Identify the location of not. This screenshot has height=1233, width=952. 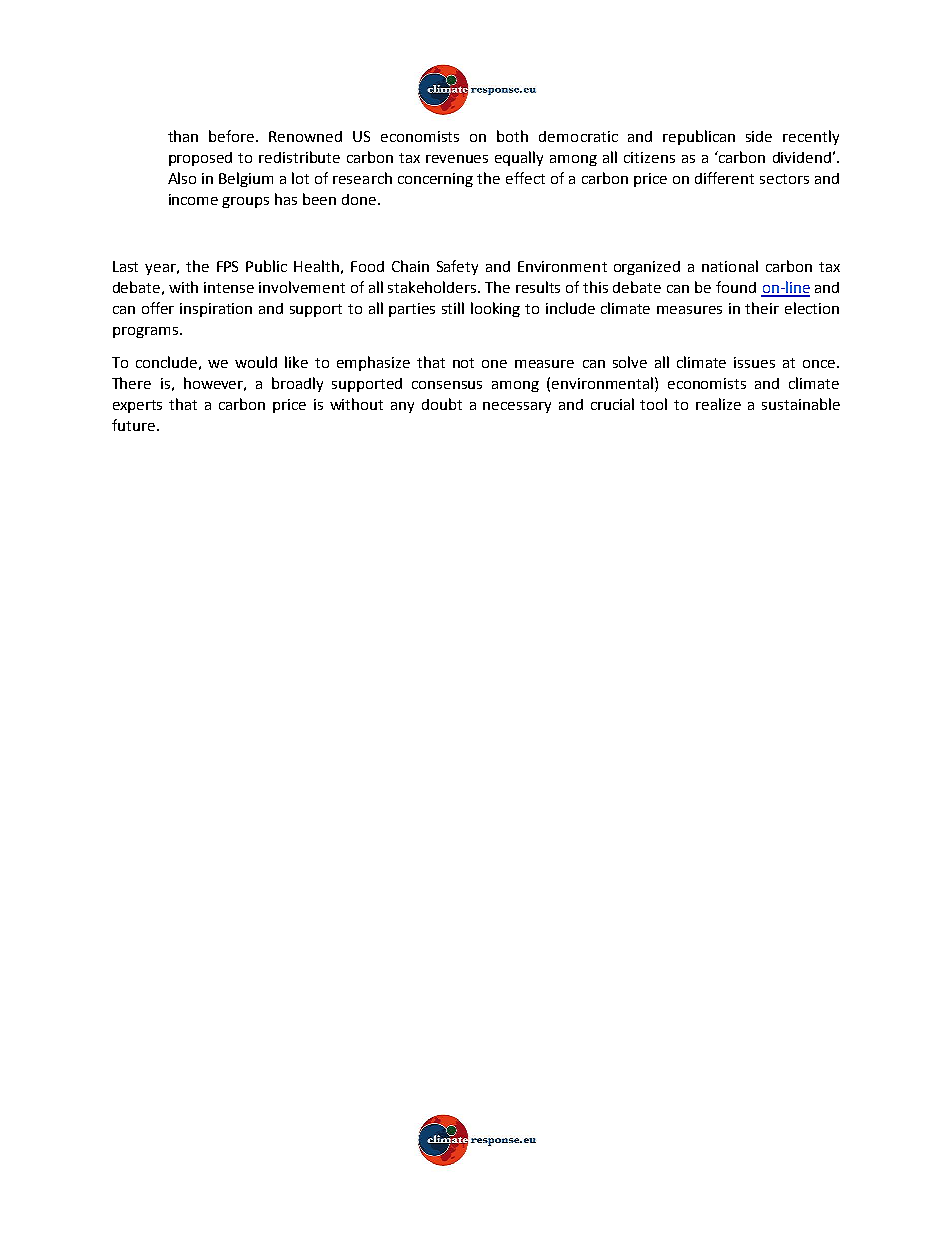
(463, 363).
